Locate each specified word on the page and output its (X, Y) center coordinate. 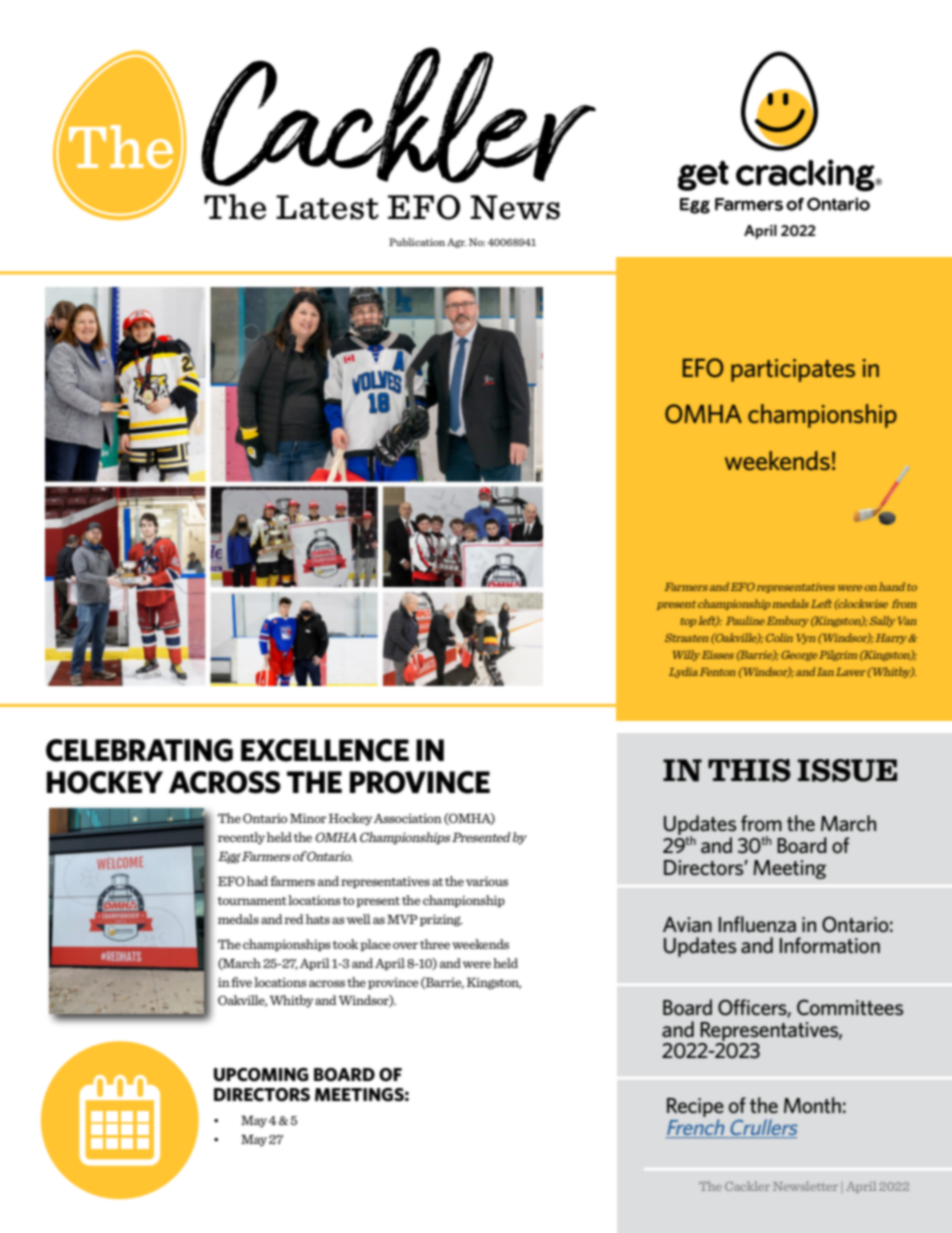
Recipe (695, 1109)
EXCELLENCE (325, 750)
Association (408, 818)
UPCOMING (261, 1075)
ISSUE (847, 770)
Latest (327, 207)
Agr (457, 243)
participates (793, 370)
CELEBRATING (139, 750)
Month (812, 1105)
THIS (749, 770)
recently (241, 838)
